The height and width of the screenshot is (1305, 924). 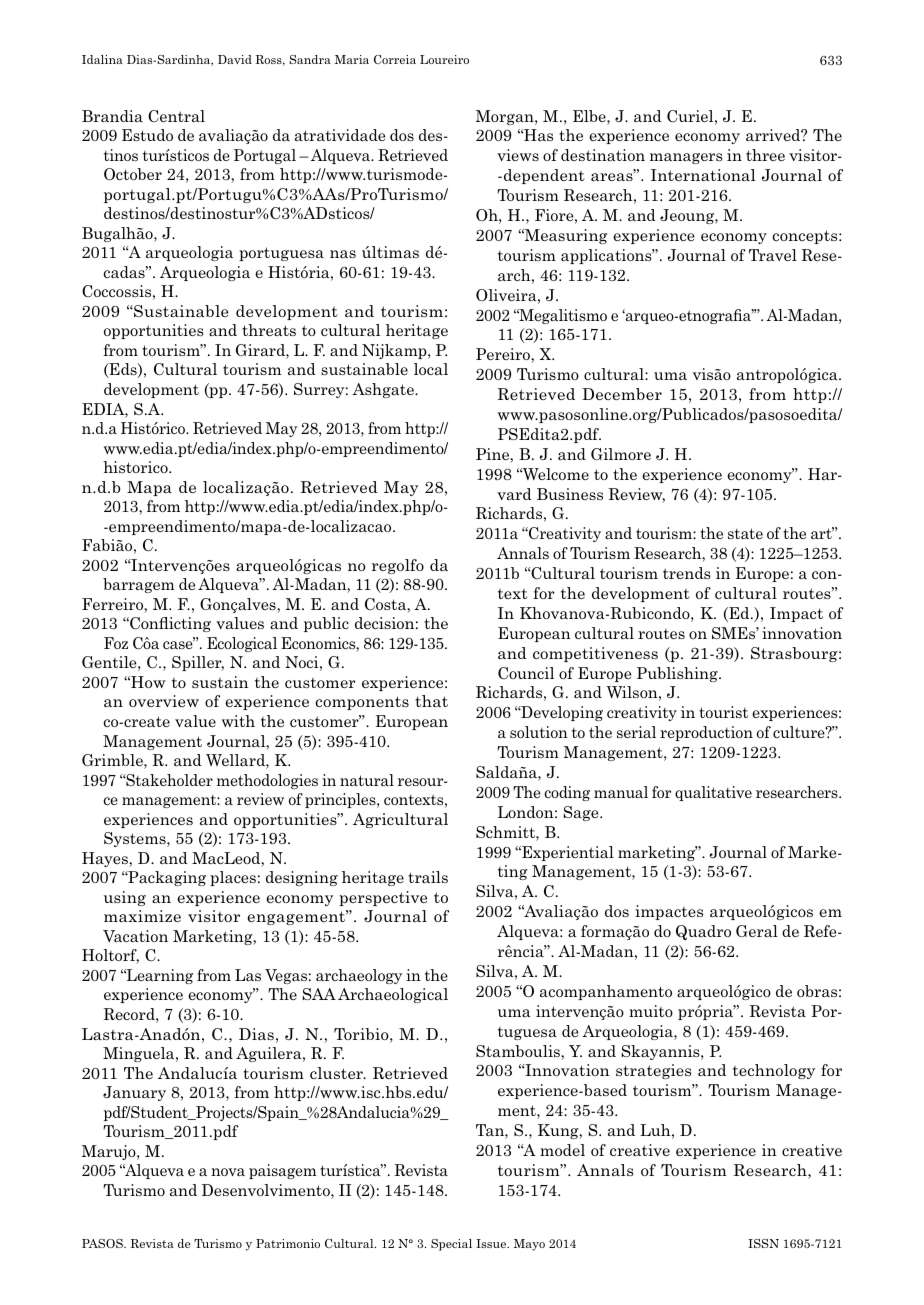 I want to click on Central, so click(x=176, y=116).
